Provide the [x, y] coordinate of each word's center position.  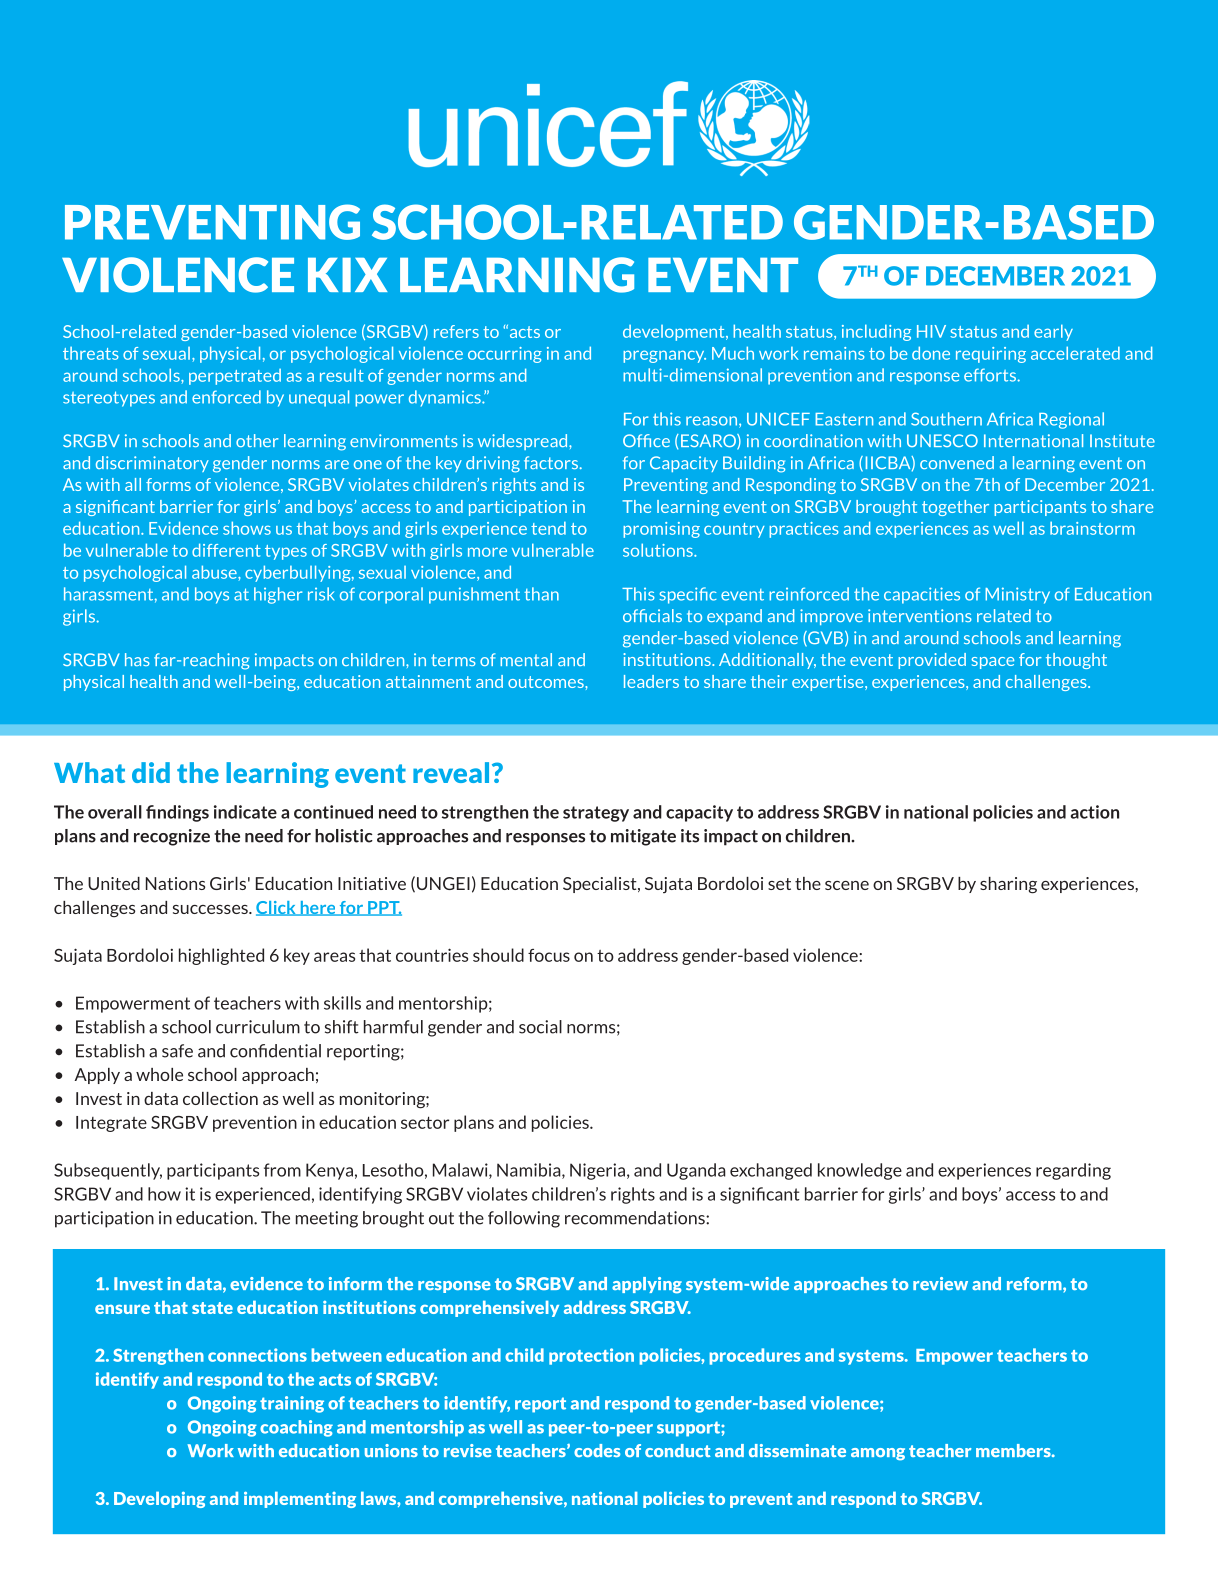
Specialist [601, 885]
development [675, 333]
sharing [1008, 885]
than [541, 594]
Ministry [1017, 595]
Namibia [530, 1171]
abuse [215, 572]
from [282, 1170]
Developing [160, 1500]
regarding [1073, 1171]
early [1053, 332]
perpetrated [235, 377]
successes [211, 909]
